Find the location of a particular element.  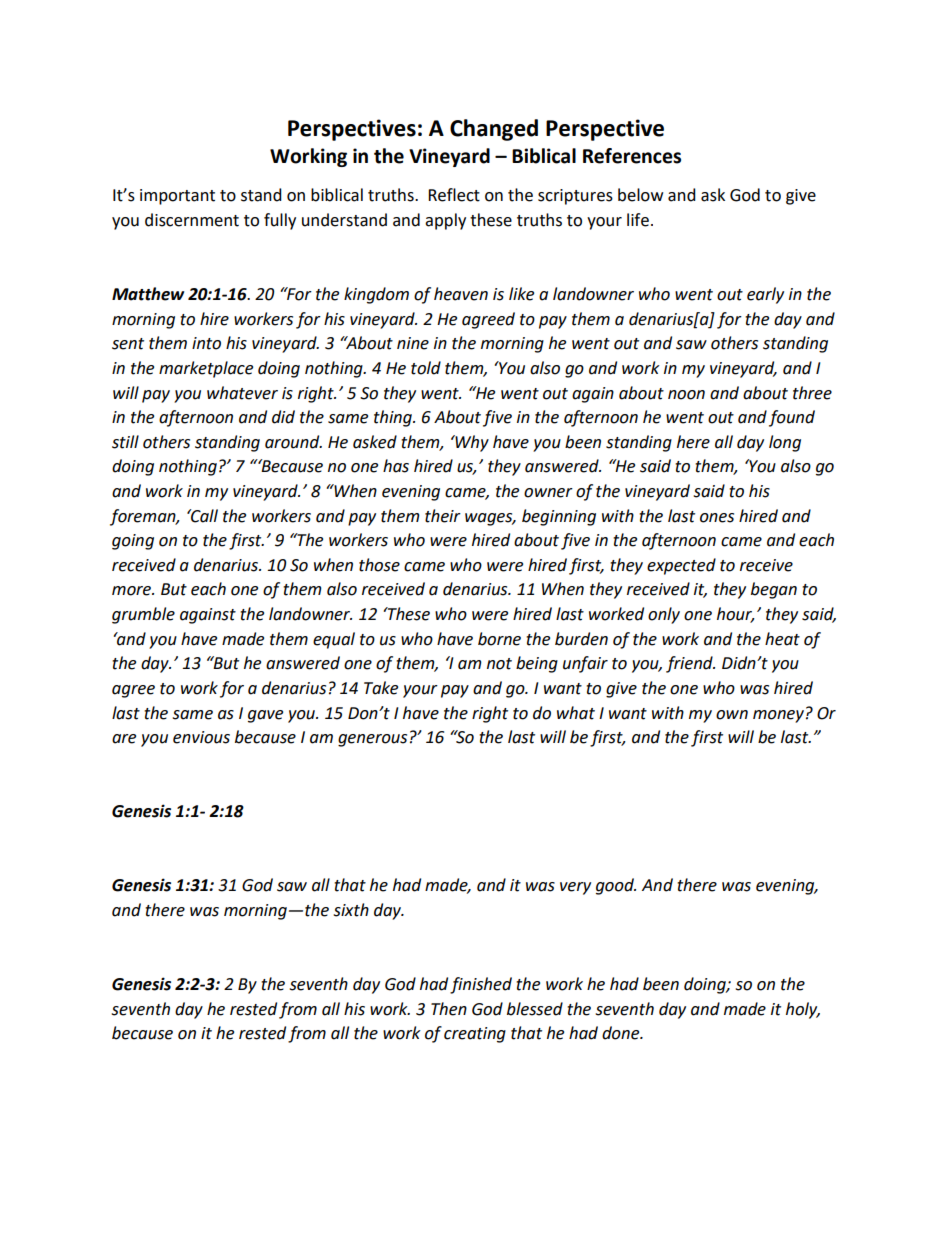

Changed is located at coordinates (494, 130).
